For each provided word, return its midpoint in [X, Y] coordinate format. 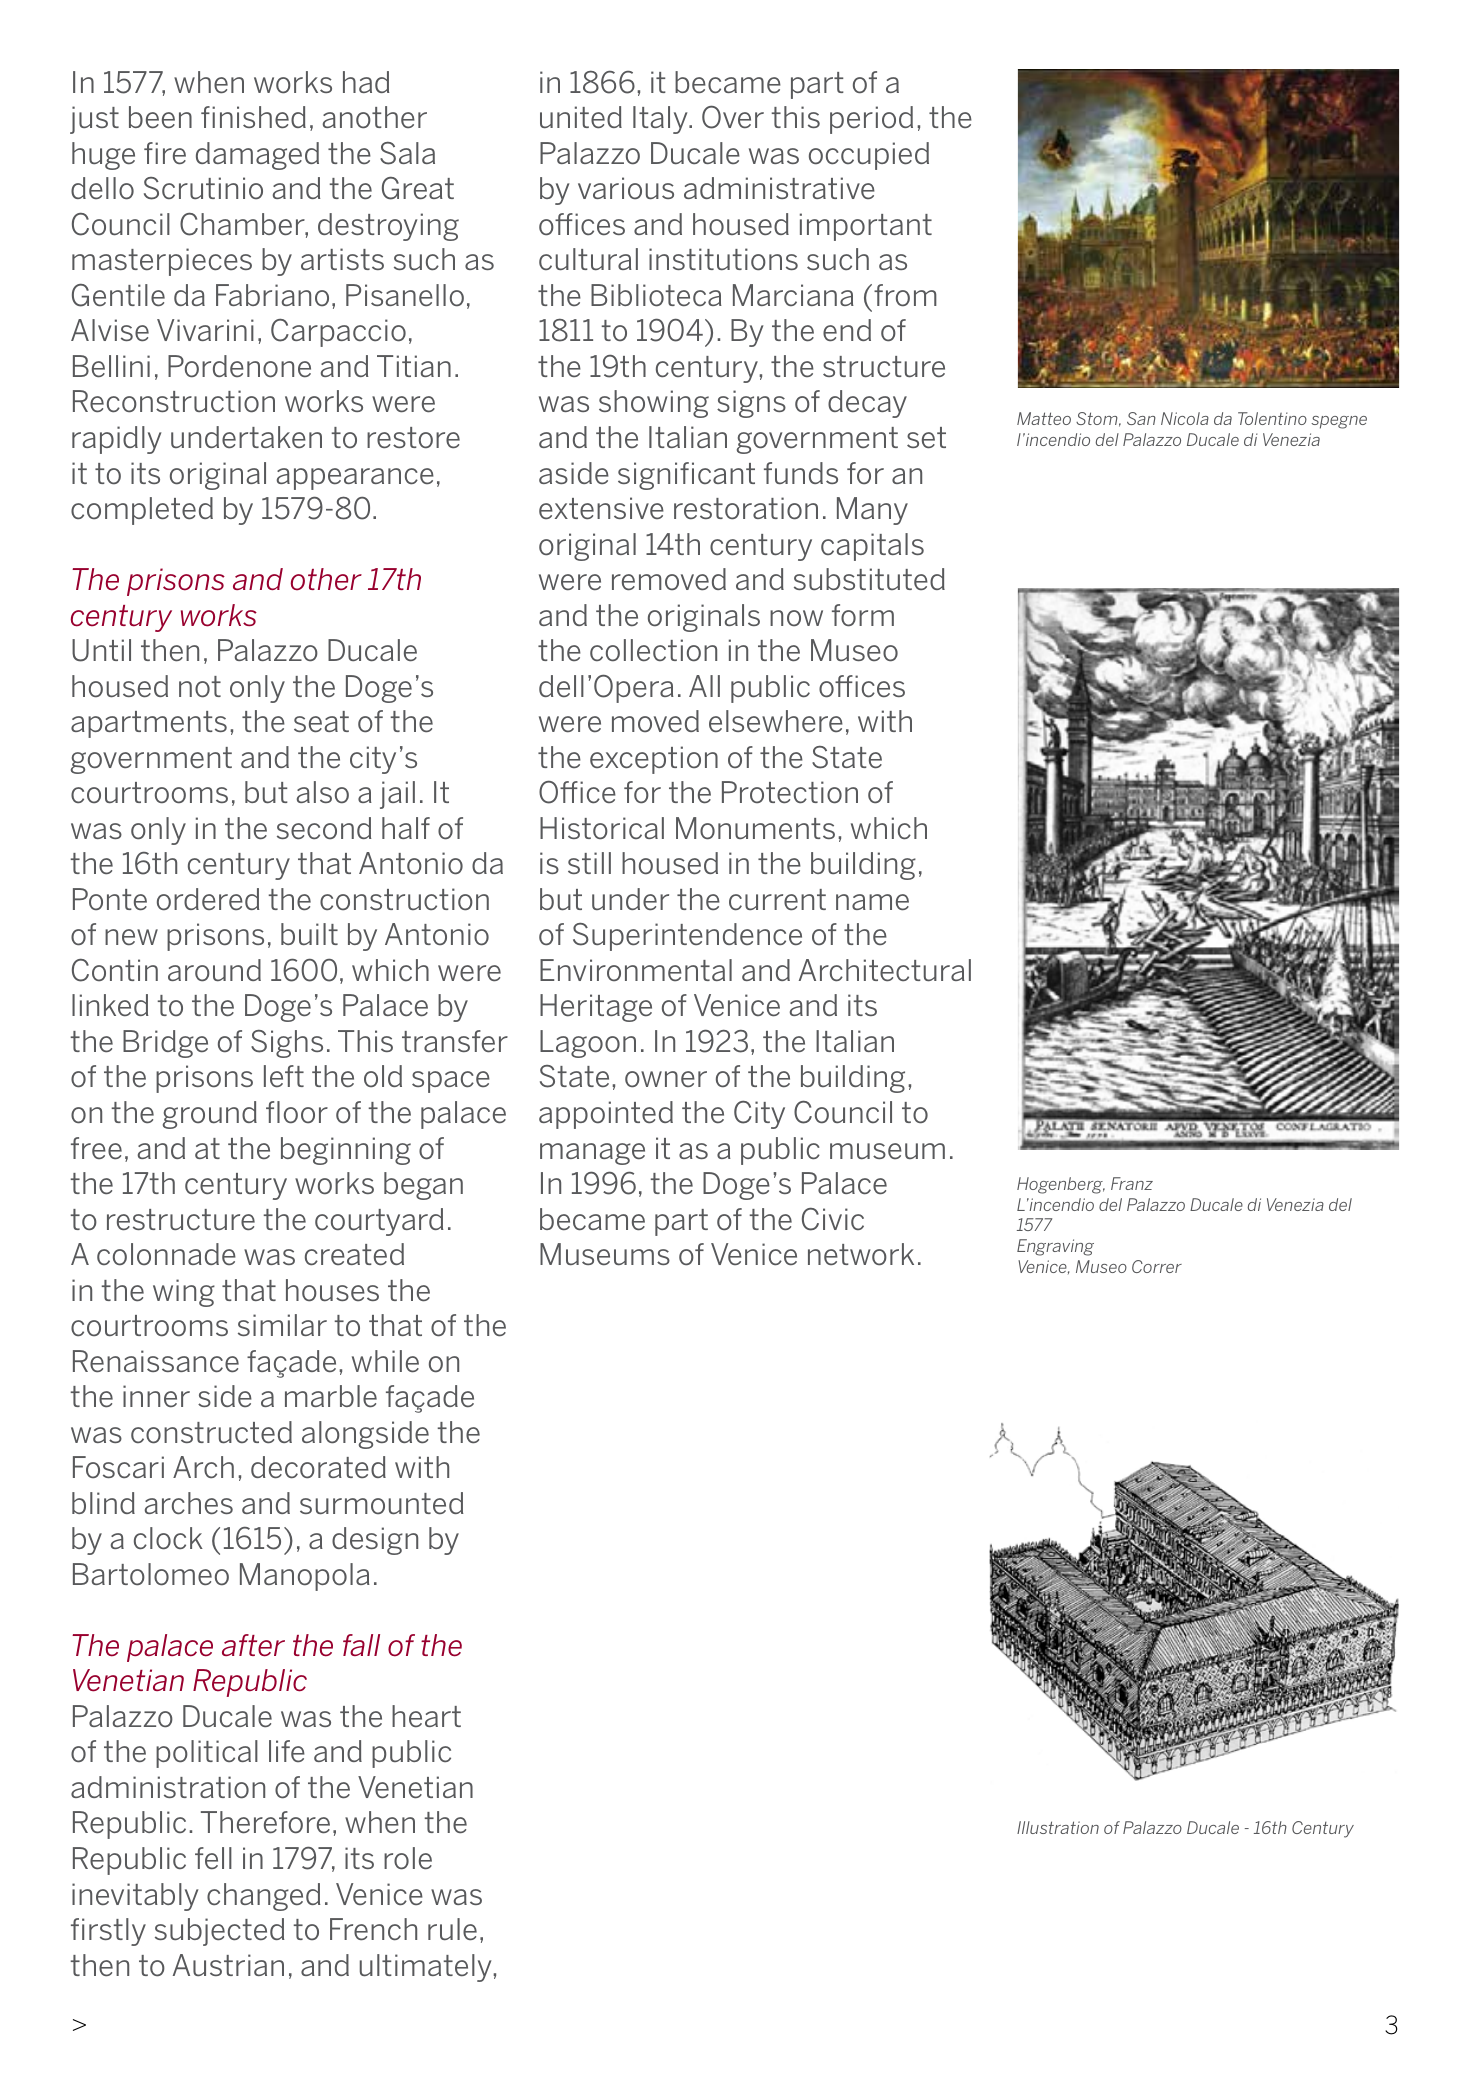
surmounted [382, 1503]
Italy [661, 120]
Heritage [596, 1008]
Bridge [165, 1044]
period [871, 120]
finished [253, 117]
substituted [869, 579]
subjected [220, 1932]
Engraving [1055, 1247]
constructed [211, 1432]
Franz [1132, 1183]
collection [653, 650]
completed [142, 511]
